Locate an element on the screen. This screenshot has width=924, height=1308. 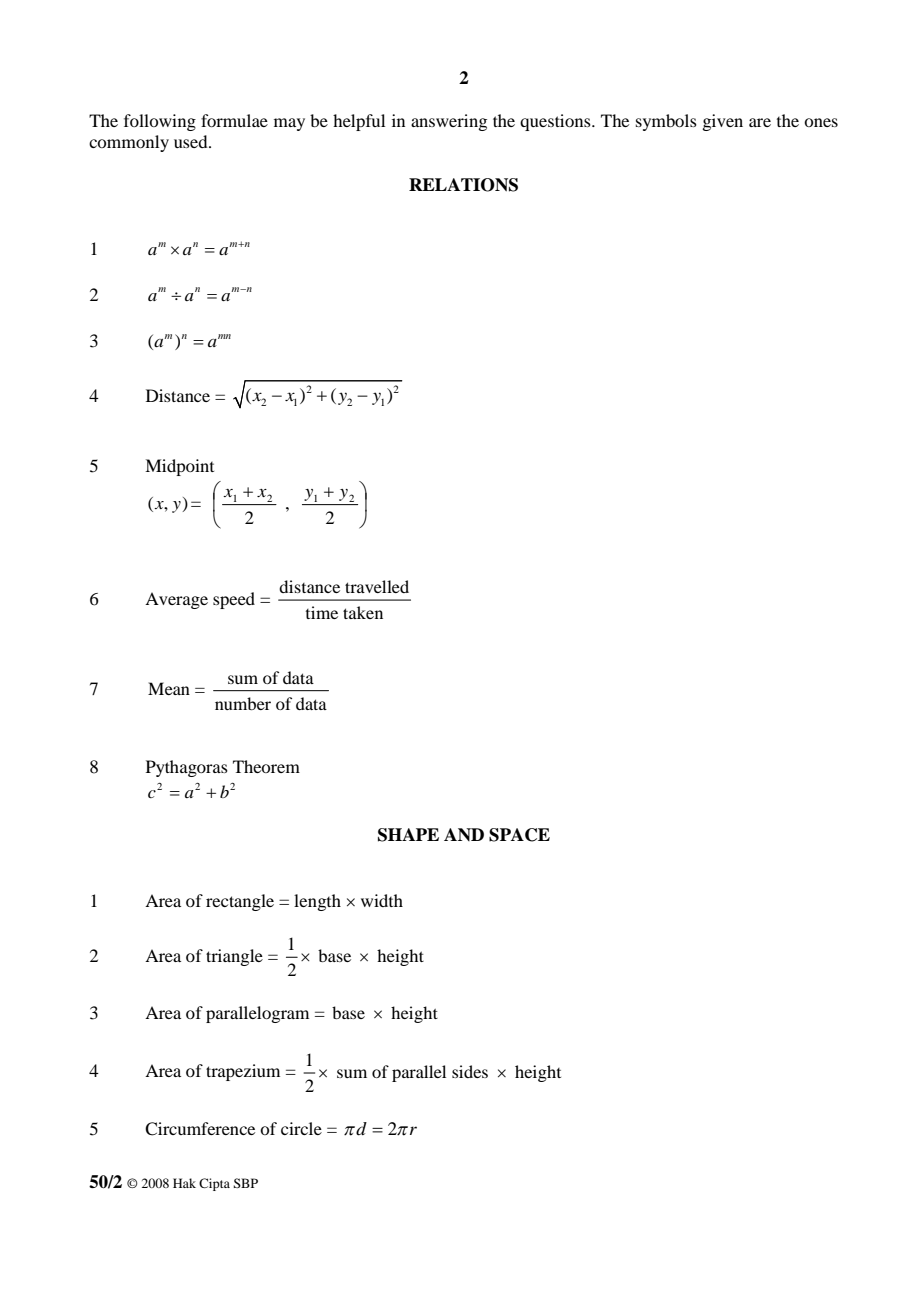
circle is located at coordinates (301, 1128).
